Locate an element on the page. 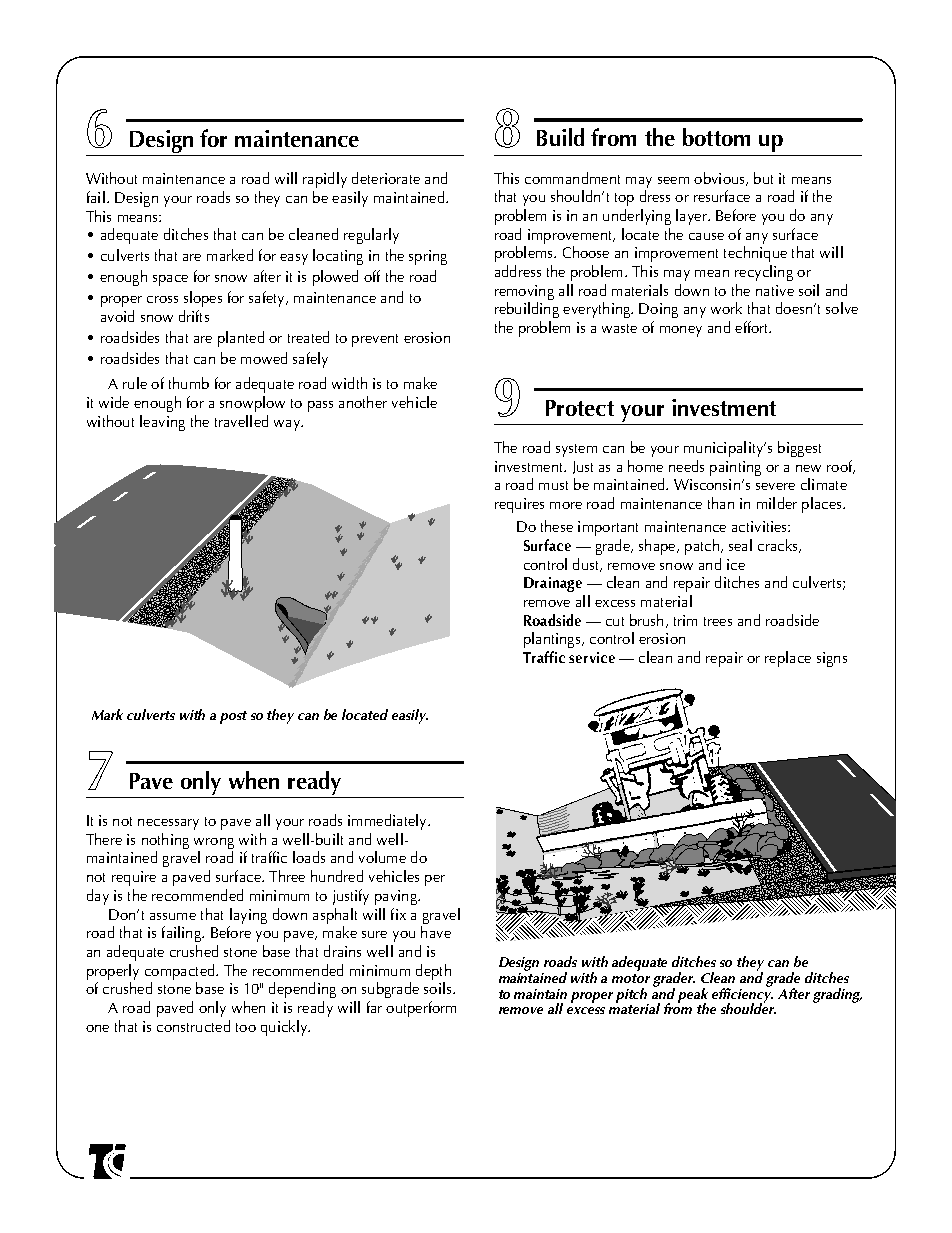  seal is located at coordinates (740, 545).
